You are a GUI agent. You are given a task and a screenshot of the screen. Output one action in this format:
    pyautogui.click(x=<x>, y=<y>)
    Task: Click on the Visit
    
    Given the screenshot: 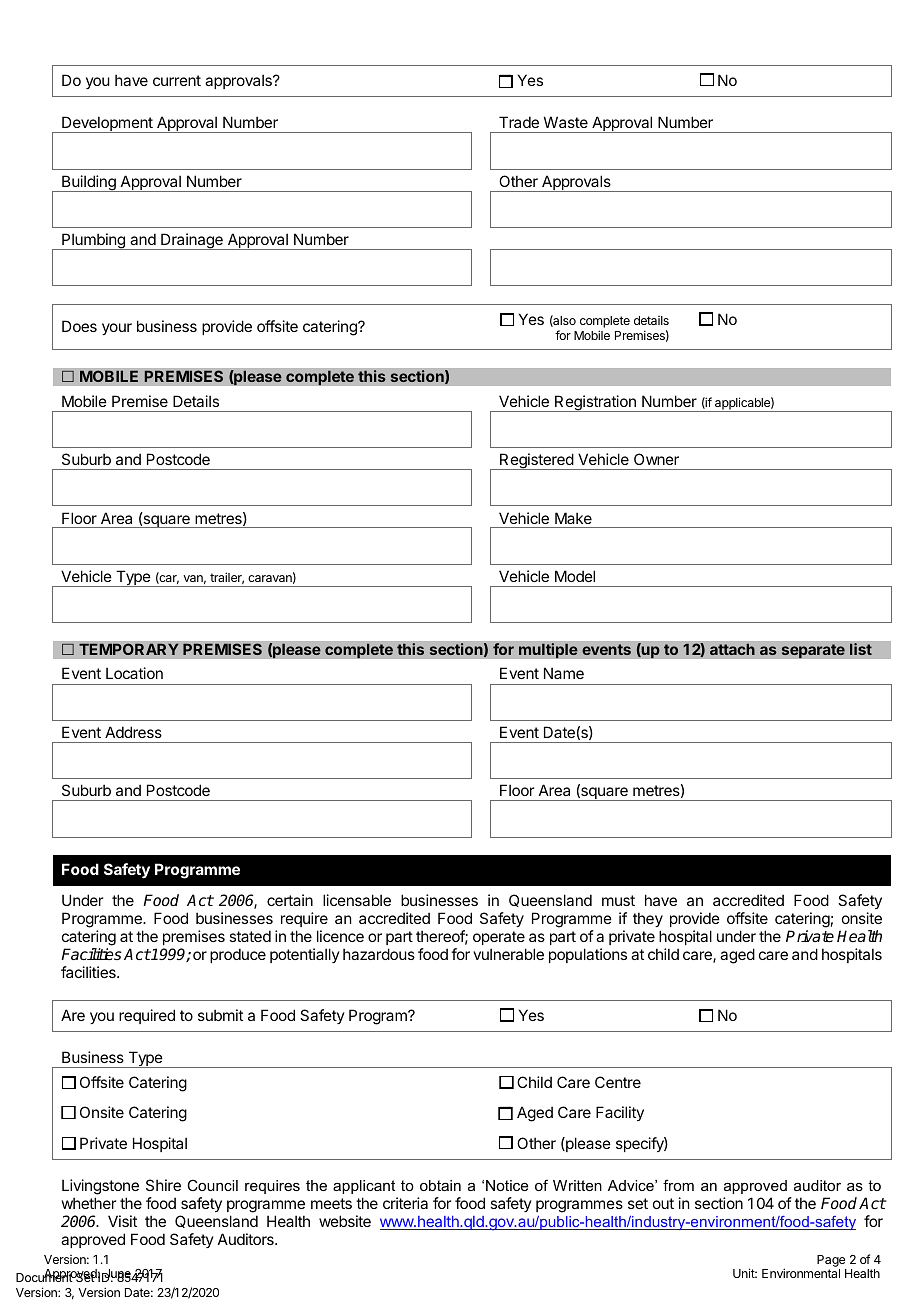 What is the action you would take?
    pyautogui.click(x=122, y=1221)
